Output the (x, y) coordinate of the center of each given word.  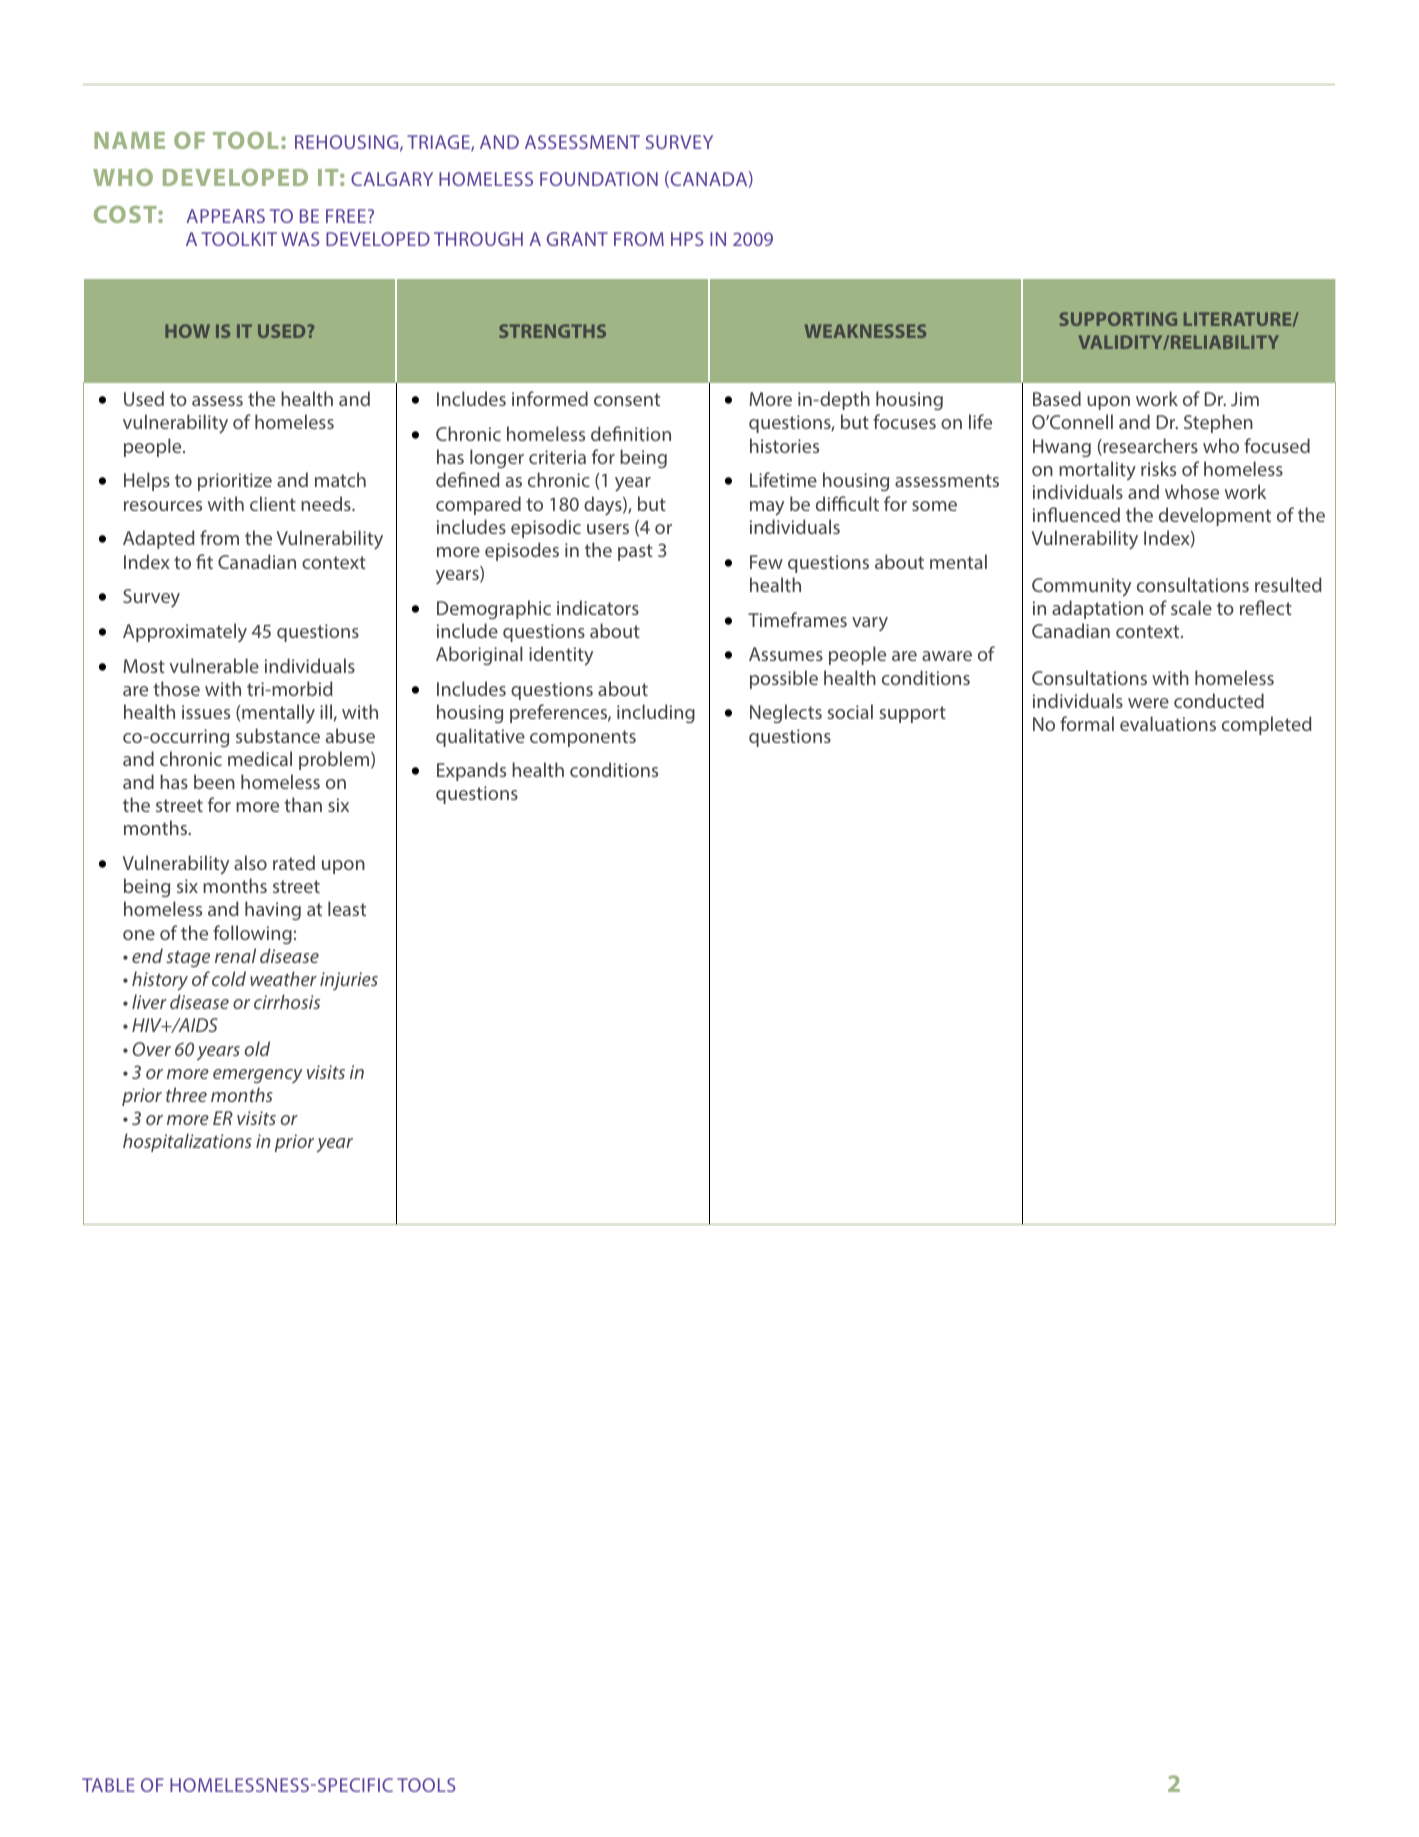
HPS (687, 239)
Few (766, 562)
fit (204, 561)
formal (1087, 723)
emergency (258, 1076)
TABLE (108, 1785)
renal (235, 955)
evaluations (1168, 723)
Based (1057, 398)
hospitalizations (187, 1142)
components (583, 738)
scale (1191, 607)
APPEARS (225, 216)
